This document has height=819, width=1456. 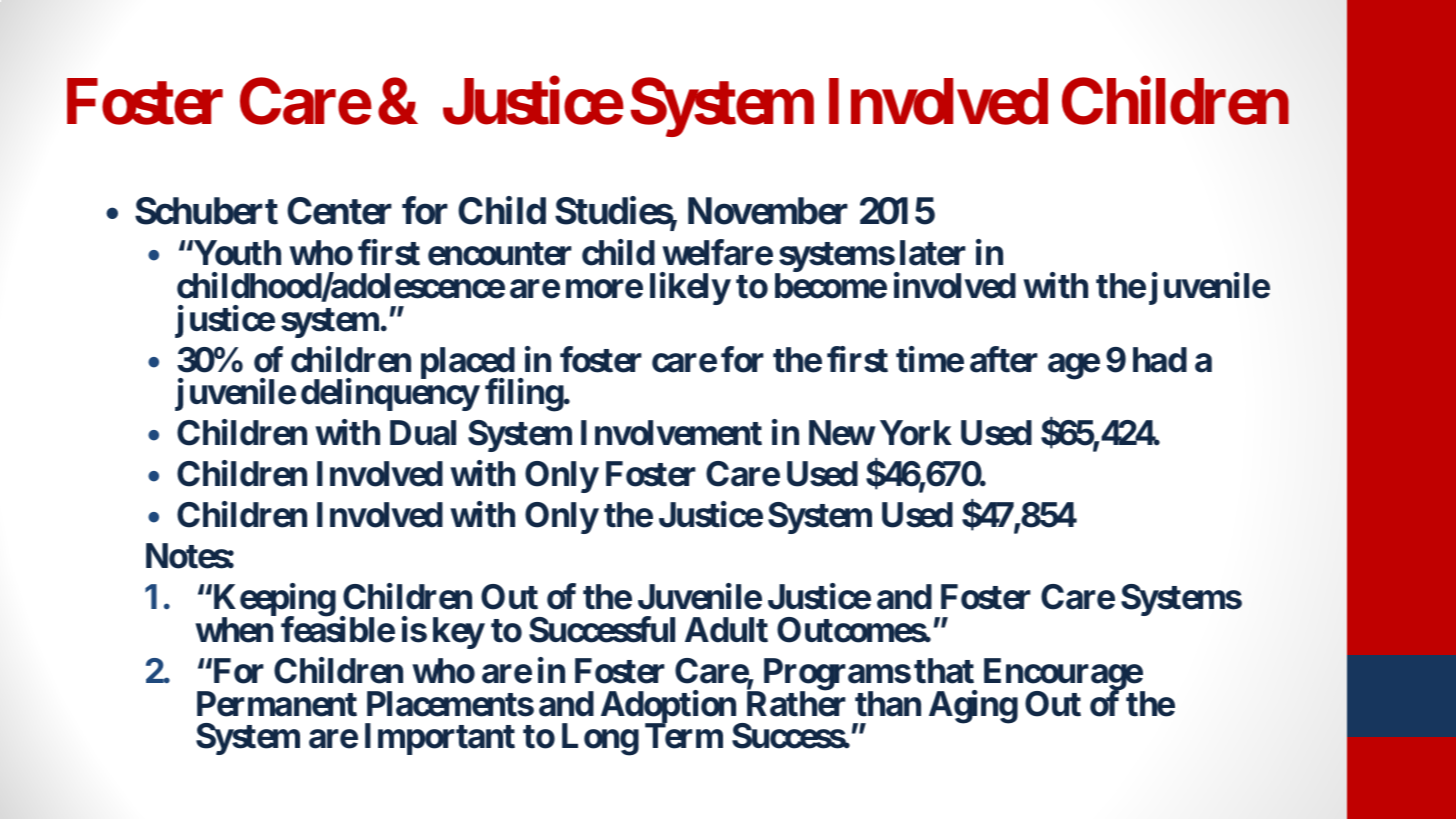 I want to click on Center, so click(x=339, y=211).
